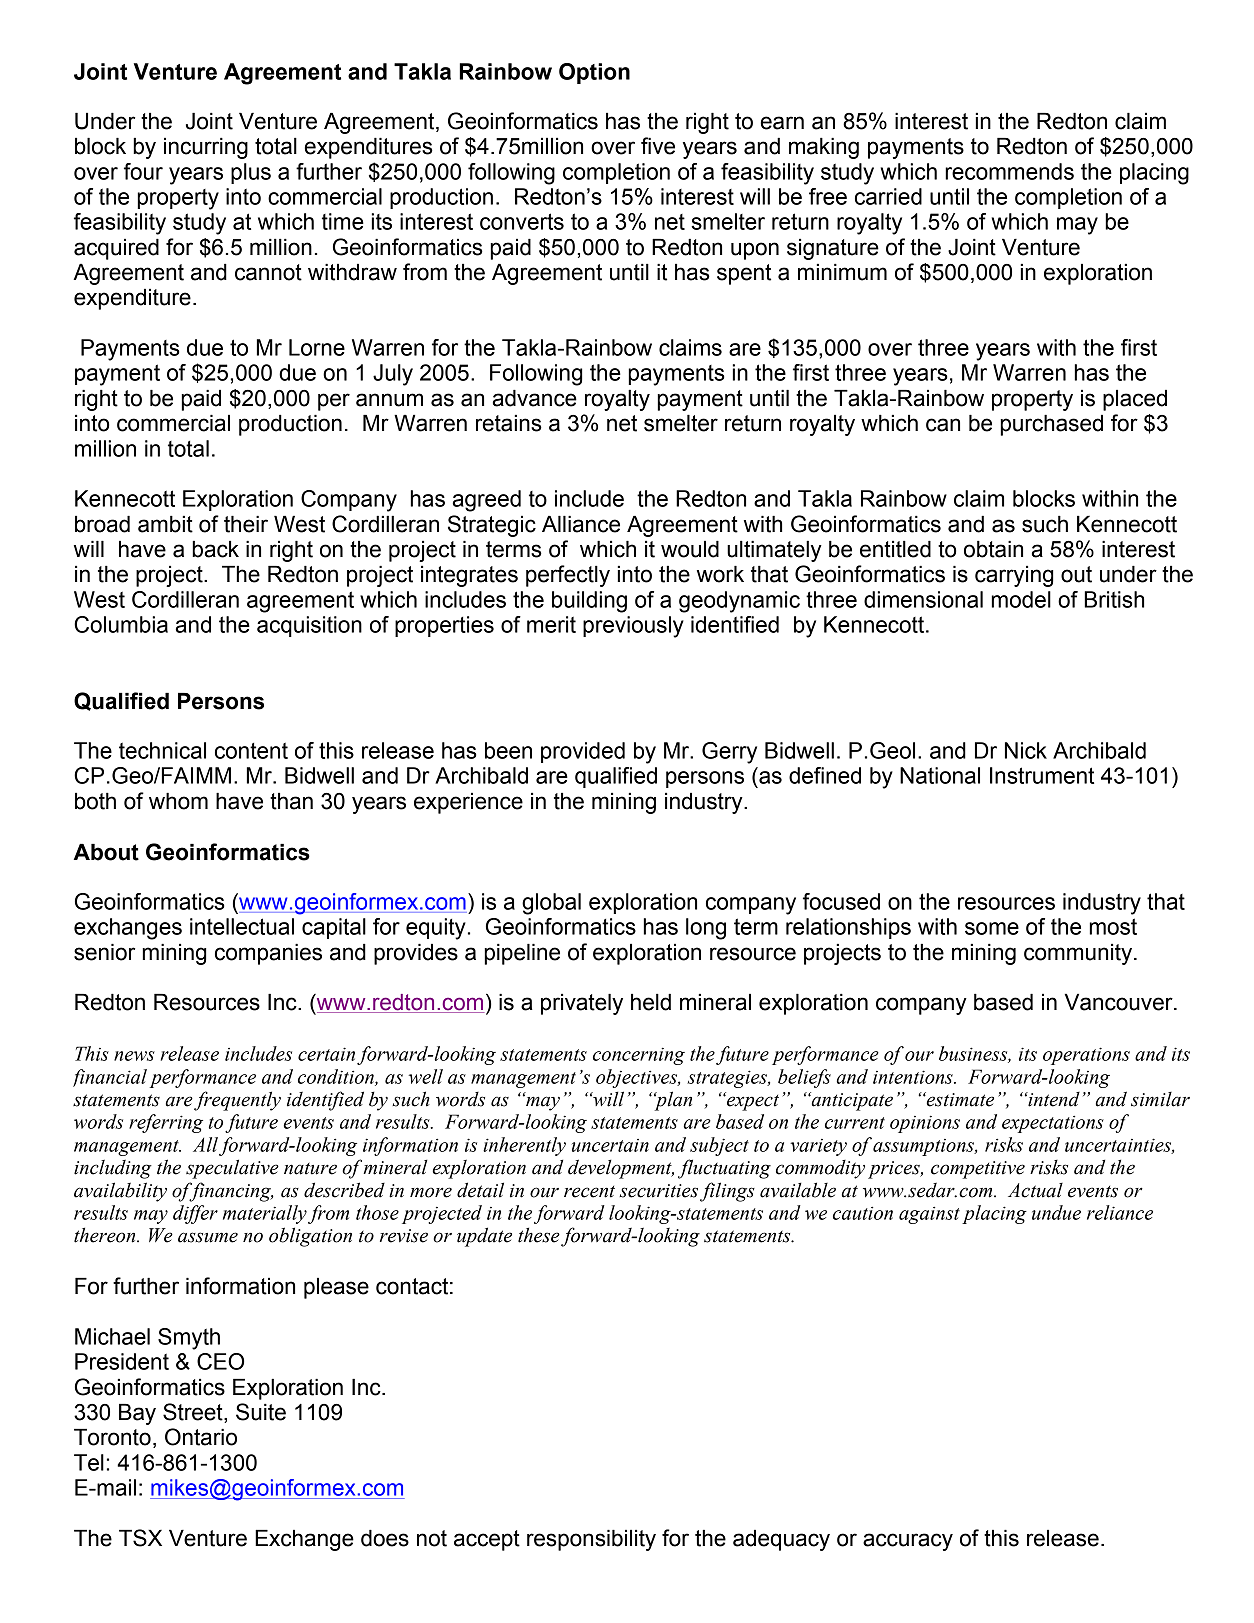 The height and width of the document is (1623, 1254). What do you see at coordinates (591, 1540) in the document?
I see `responsibility` at bounding box center [591, 1540].
